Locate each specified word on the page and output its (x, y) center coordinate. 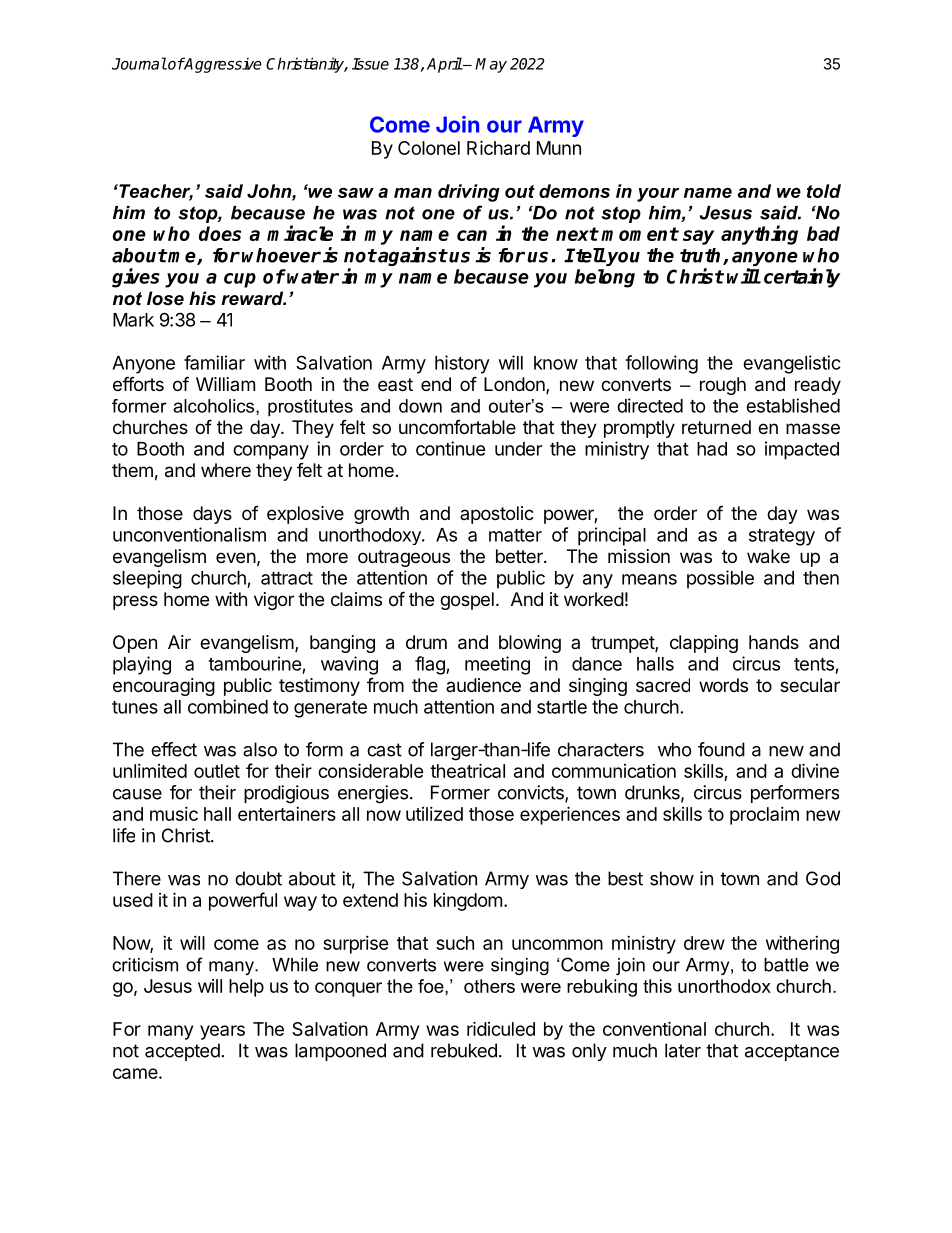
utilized (434, 814)
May (491, 65)
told (824, 191)
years (222, 1032)
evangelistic (792, 364)
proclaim (764, 816)
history (462, 364)
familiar (214, 362)
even (236, 557)
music (174, 814)
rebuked (464, 1050)
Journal (139, 63)
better (520, 556)
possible (720, 579)
